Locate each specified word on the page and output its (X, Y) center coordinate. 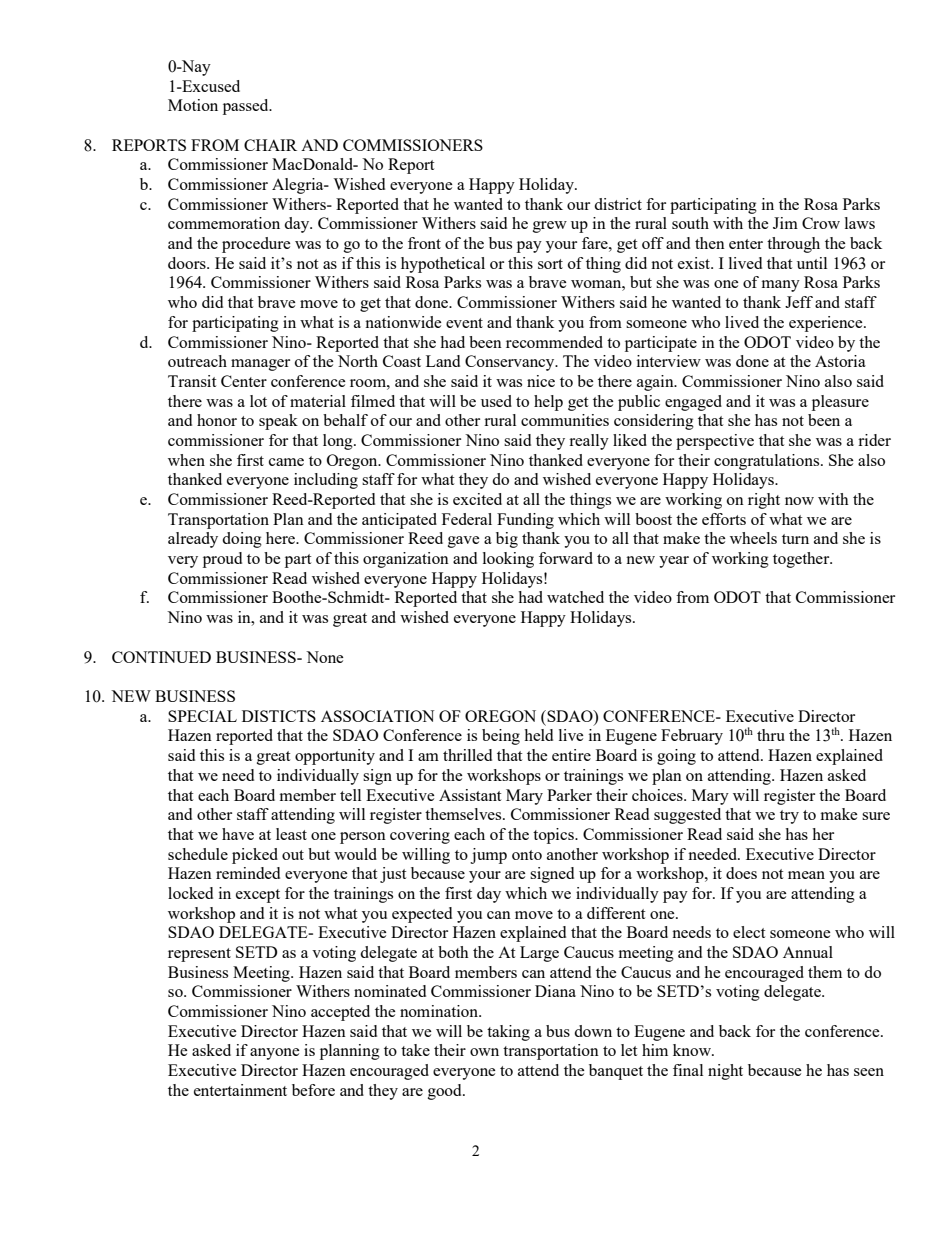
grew (550, 227)
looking (508, 560)
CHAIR (270, 145)
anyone (275, 1054)
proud (222, 560)
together (802, 560)
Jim (785, 223)
